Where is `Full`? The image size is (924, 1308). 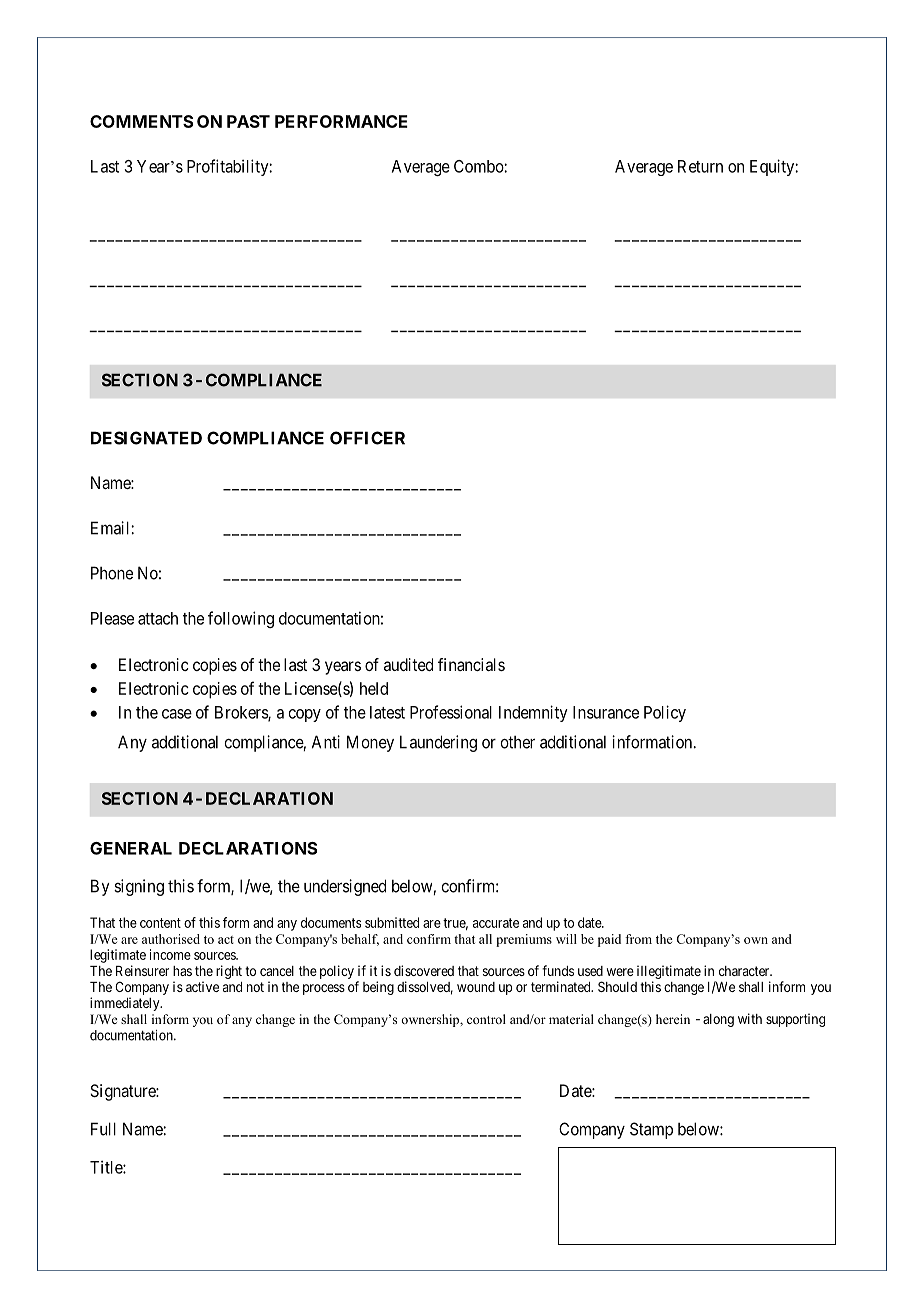 Full is located at coordinates (103, 1129).
